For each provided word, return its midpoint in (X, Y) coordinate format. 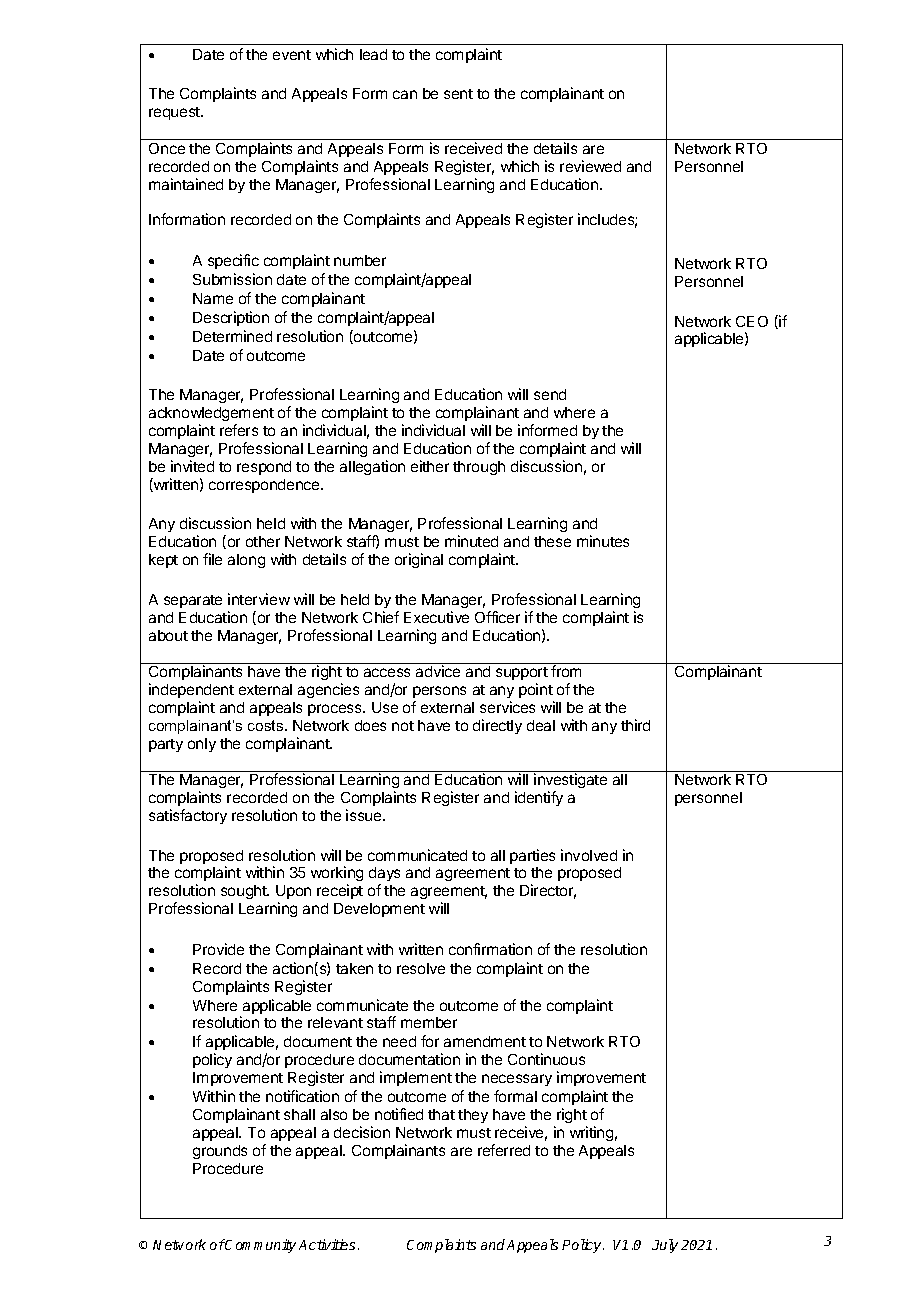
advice (438, 671)
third (635, 725)
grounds (220, 1152)
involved (589, 855)
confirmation (490, 949)
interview (259, 599)
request (175, 113)
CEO (752, 321)
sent (458, 94)
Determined (232, 336)
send (550, 394)
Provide (218, 949)
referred (504, 1150)
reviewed (590, 166)
